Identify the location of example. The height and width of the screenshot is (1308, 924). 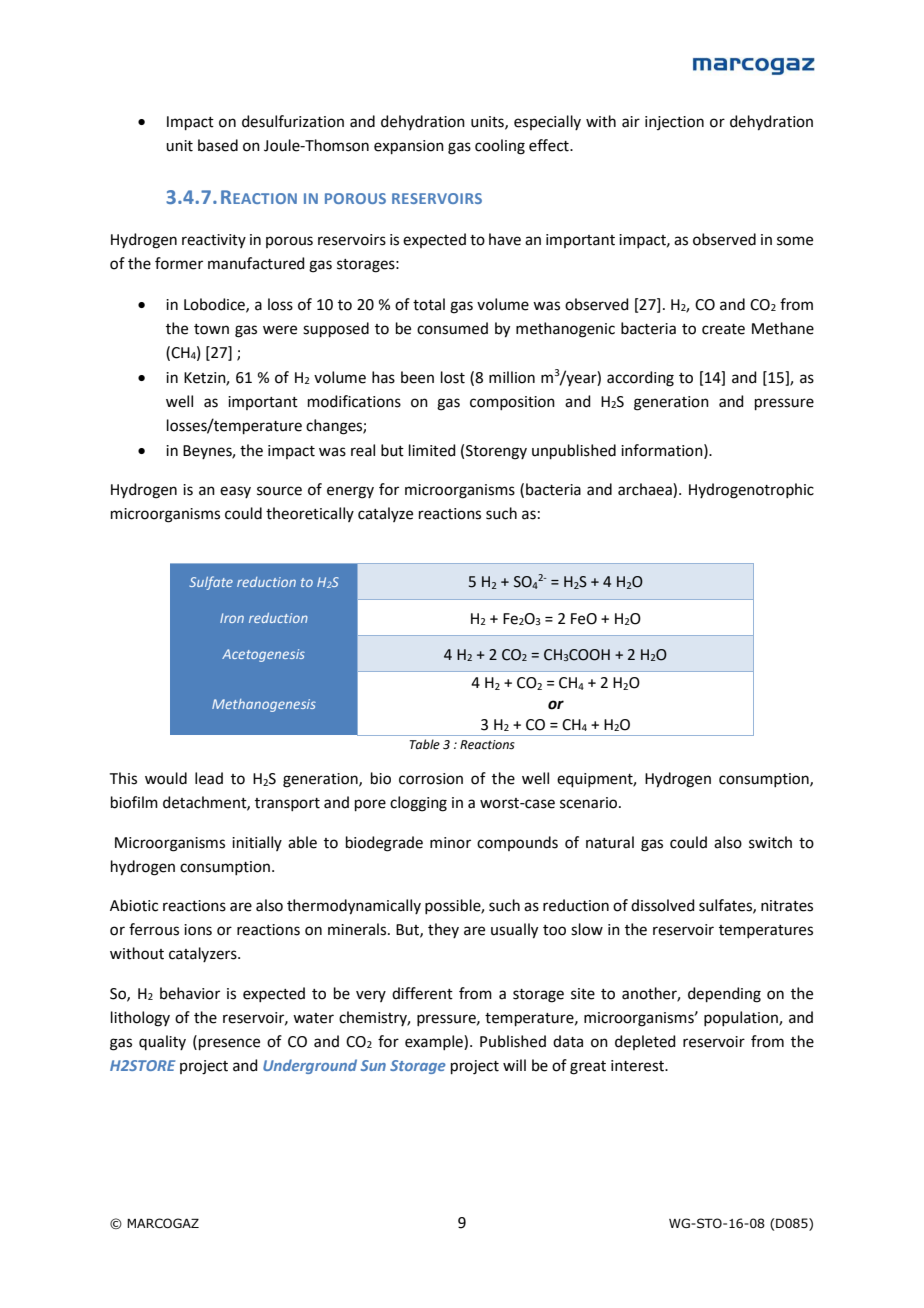
(435, 1042).
